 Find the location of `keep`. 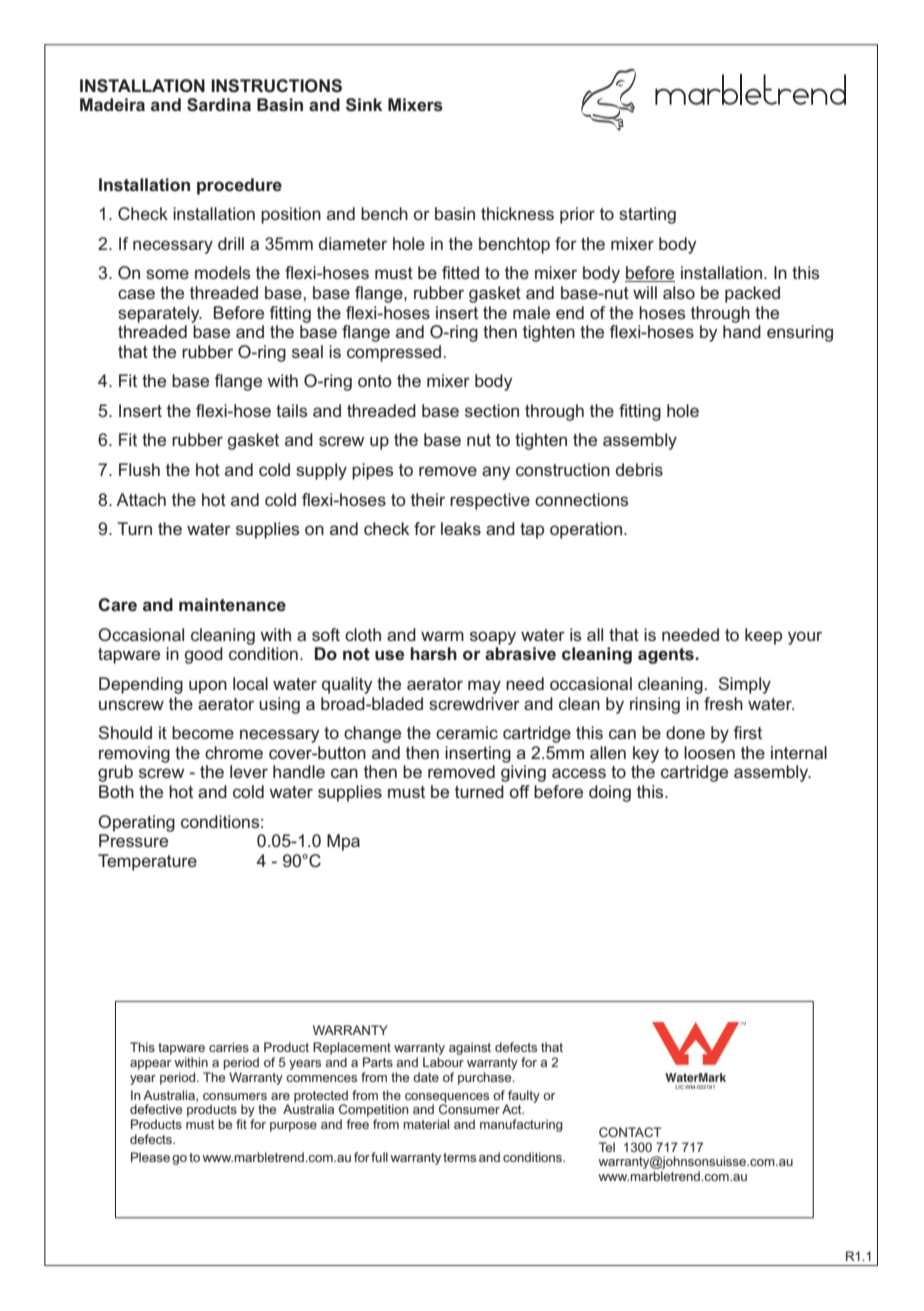

keep is located at coordinates (763, 636).
